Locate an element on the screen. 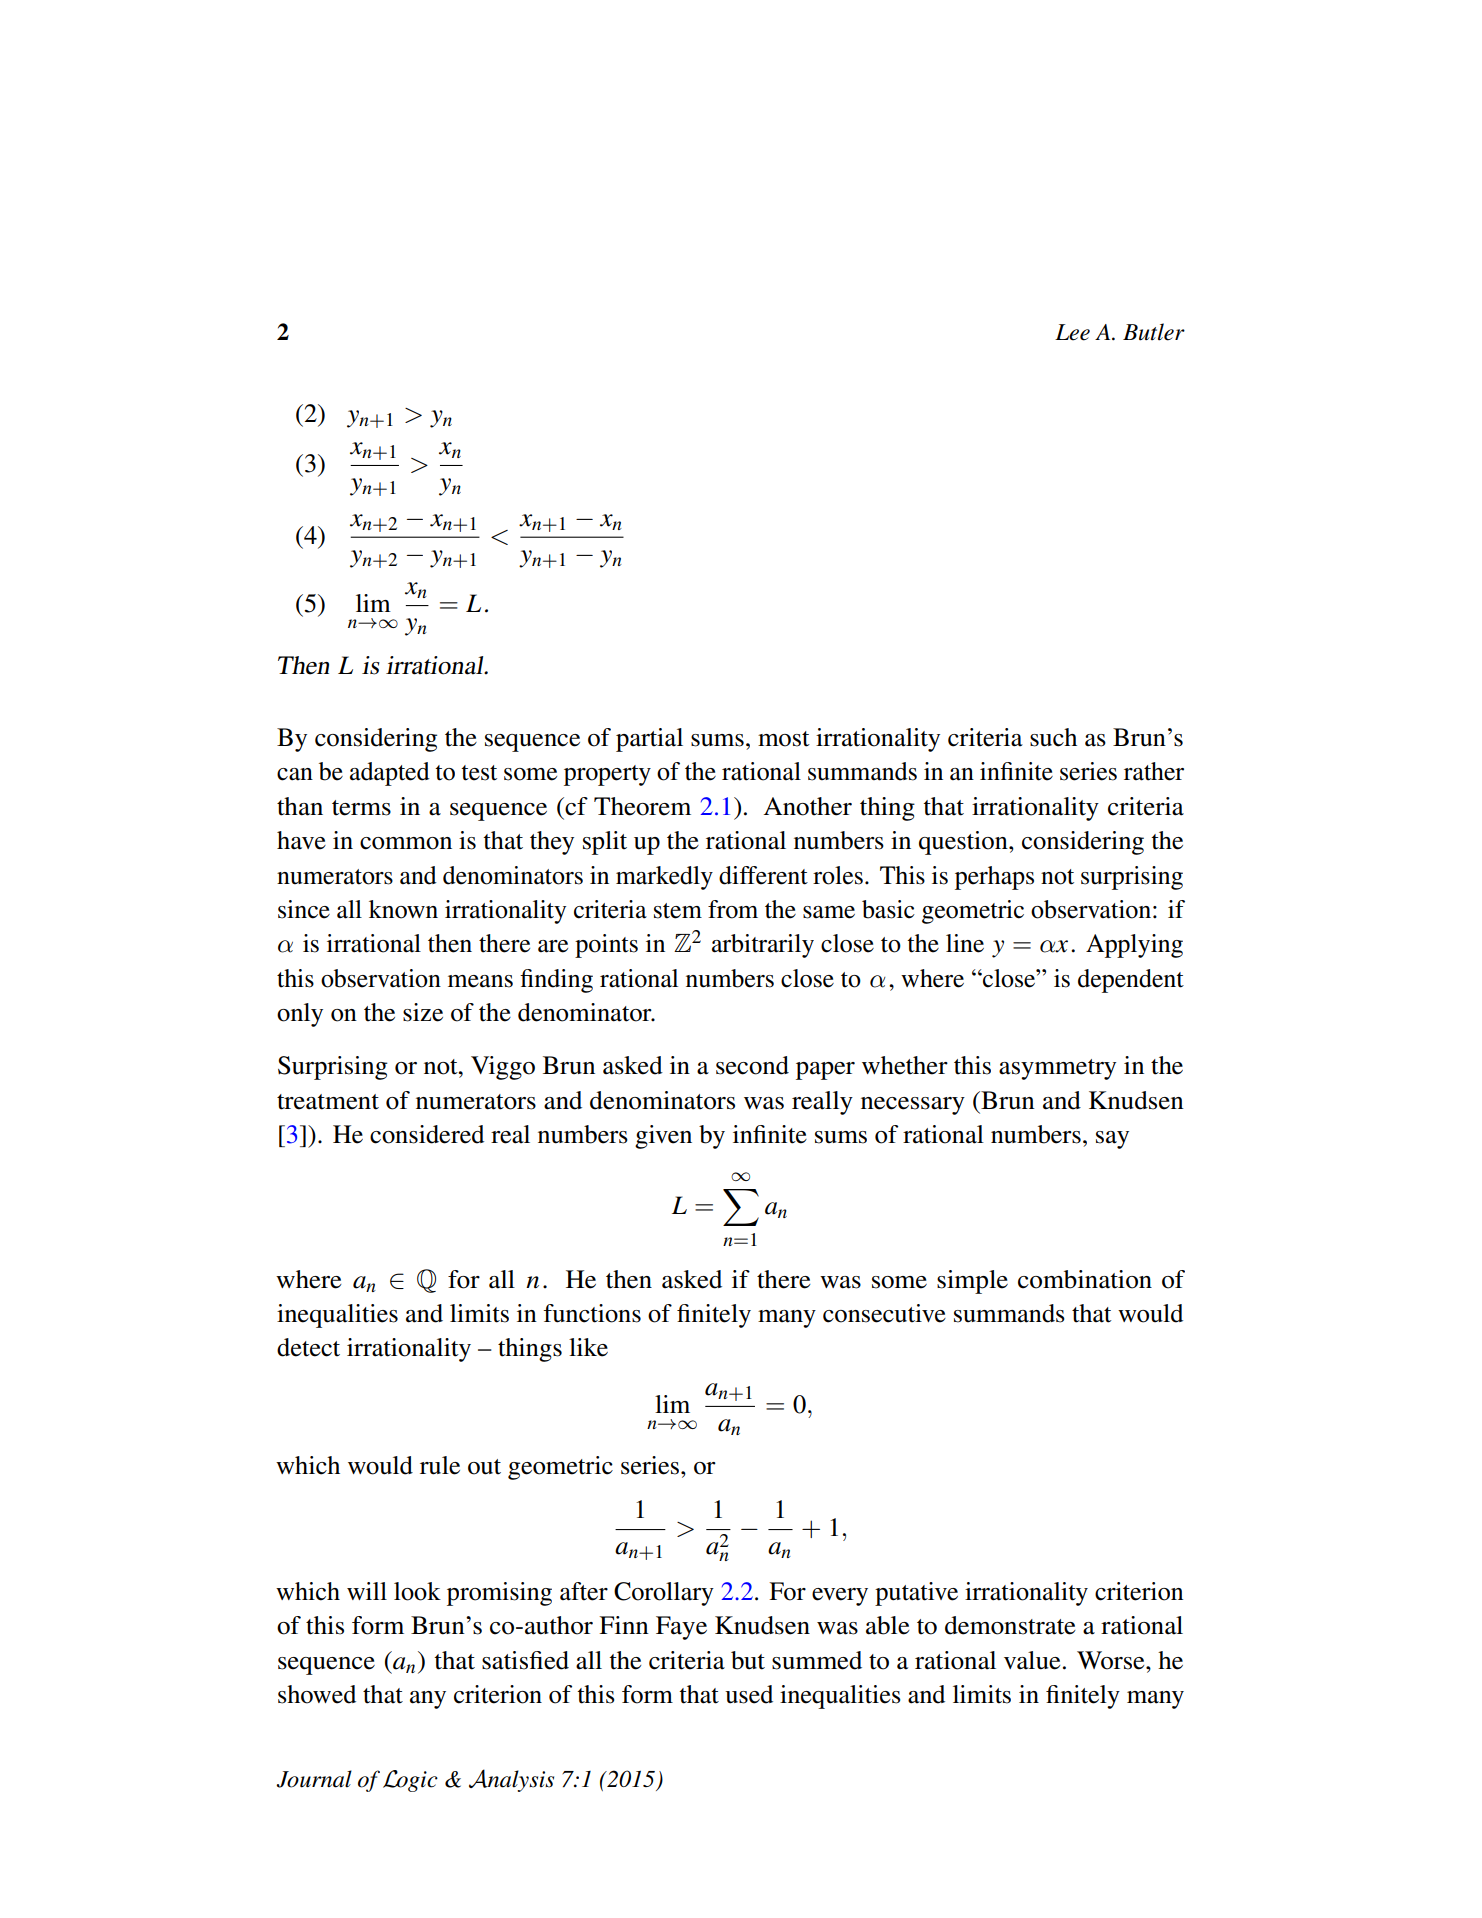 Image resolution: width=1482 pixels, height=1918 pixels. Logic is located at coordinates (410, 1781).
